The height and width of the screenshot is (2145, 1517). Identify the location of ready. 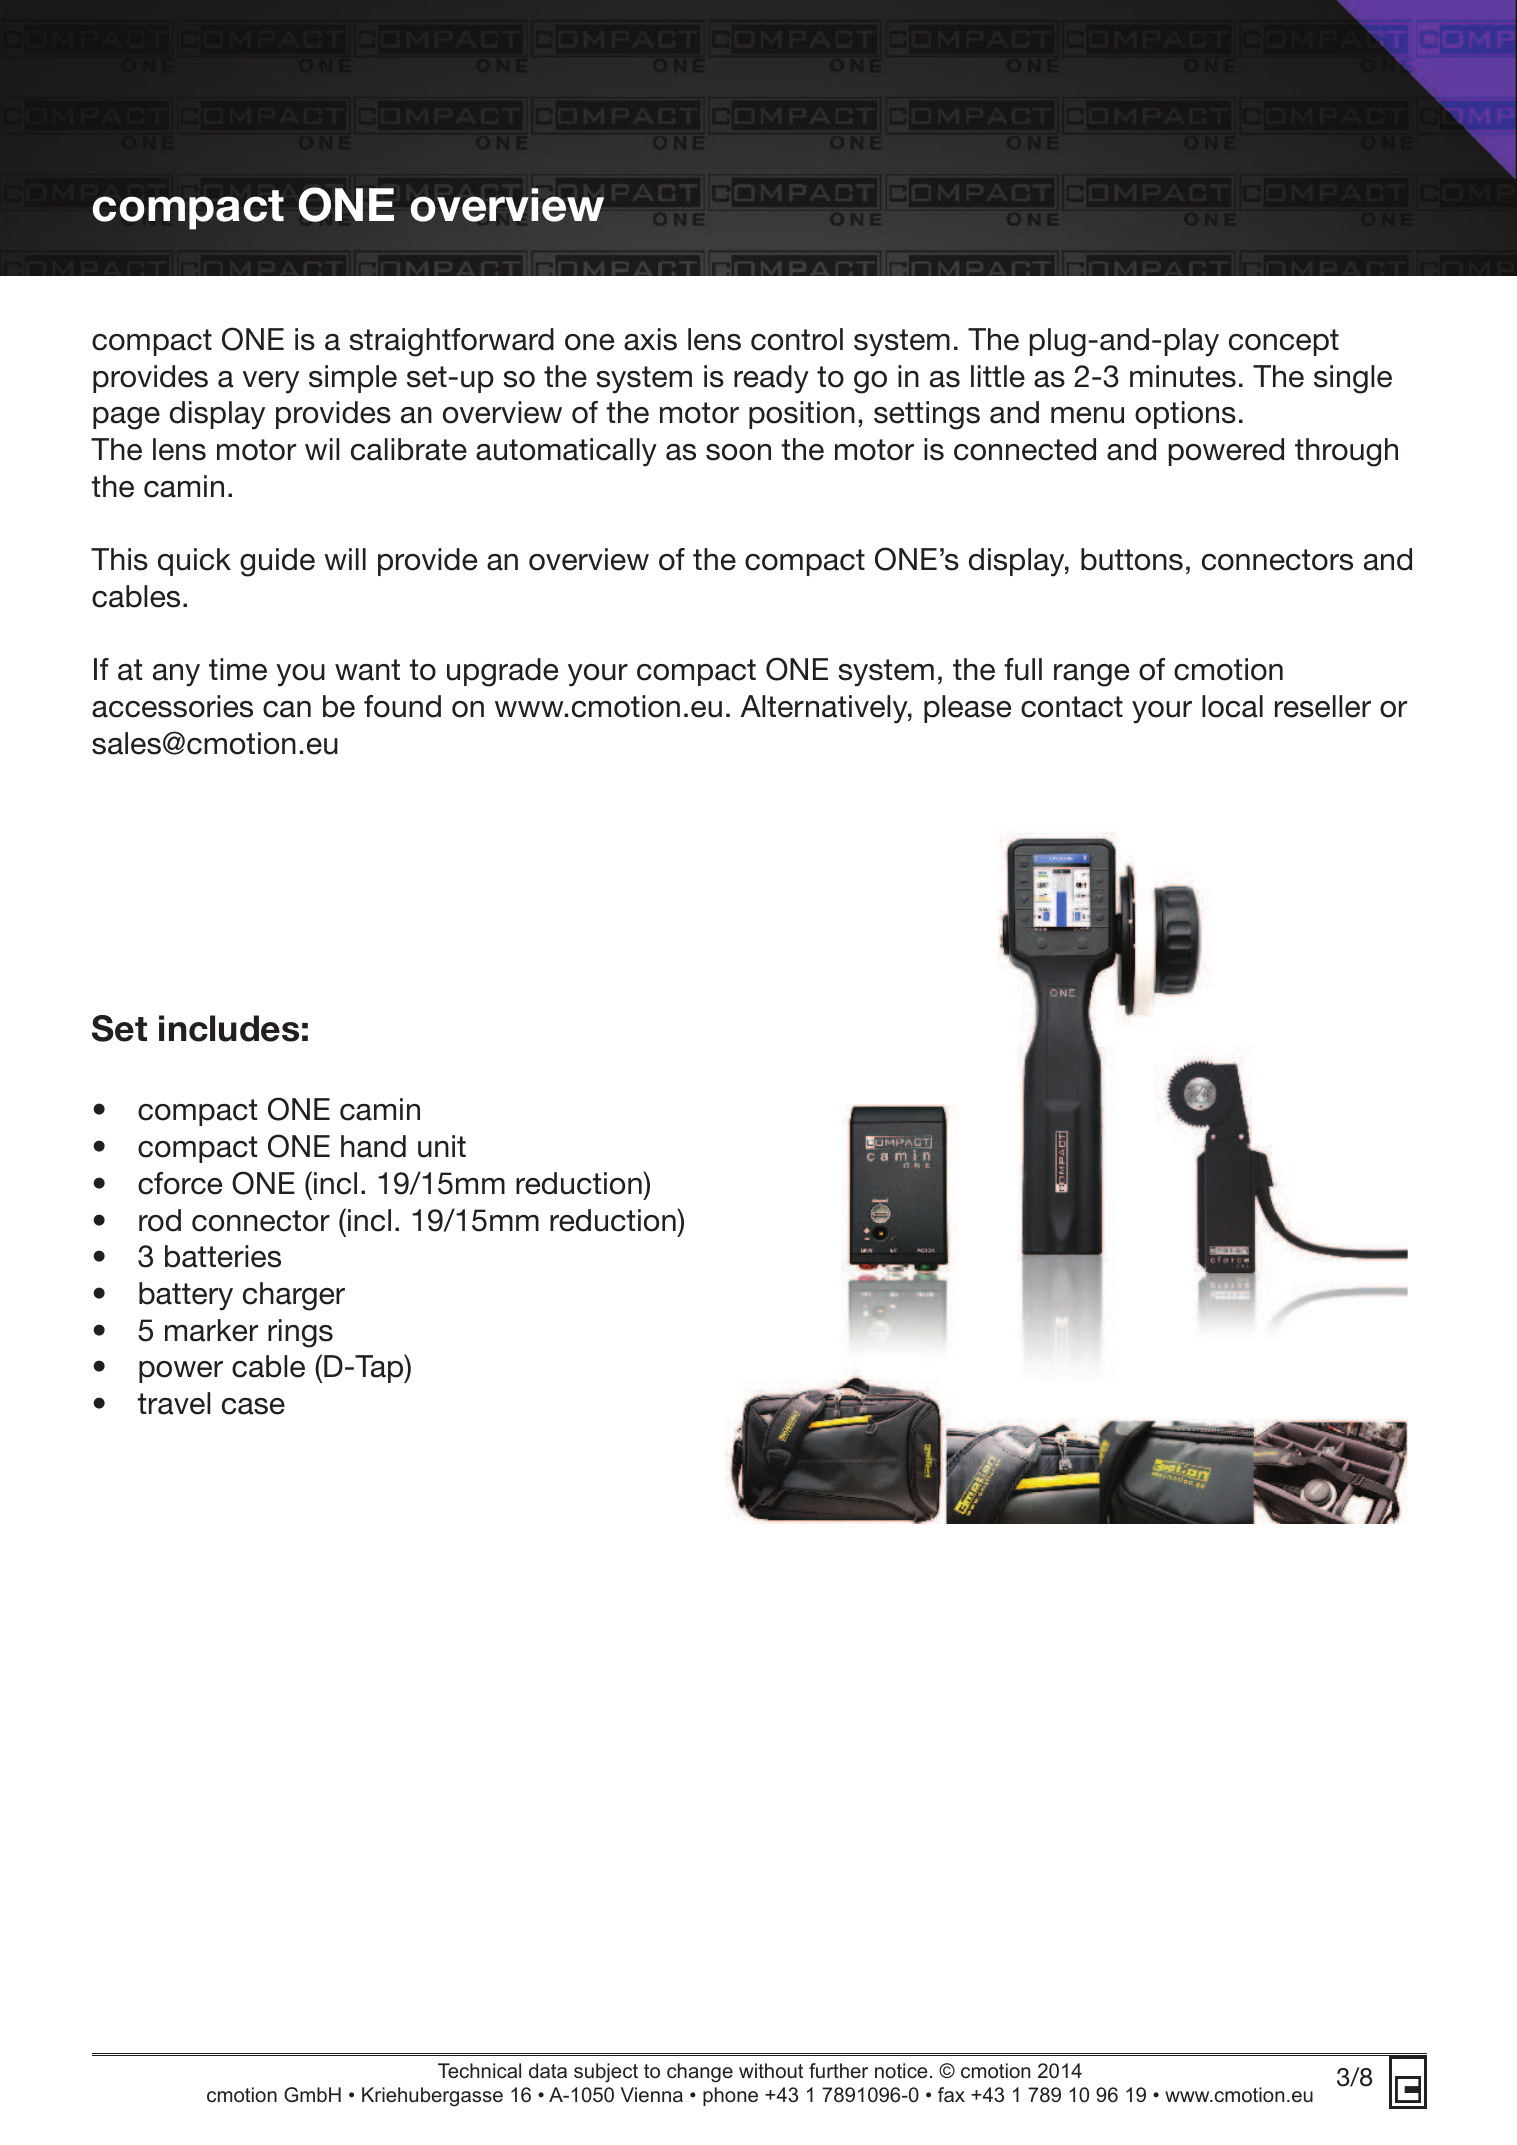
(771, 379).
